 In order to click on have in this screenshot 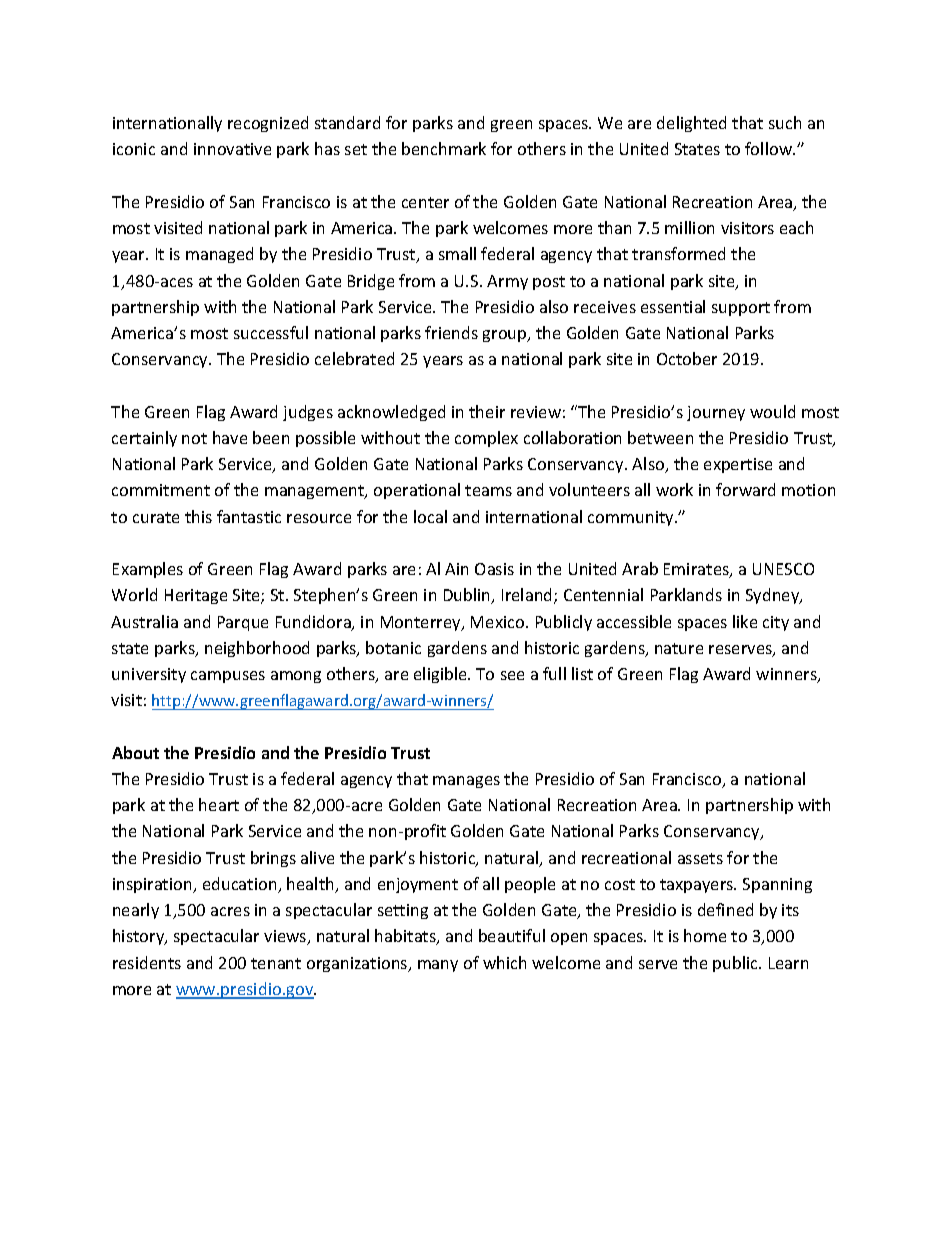, I will do `click(230, 437)`.
